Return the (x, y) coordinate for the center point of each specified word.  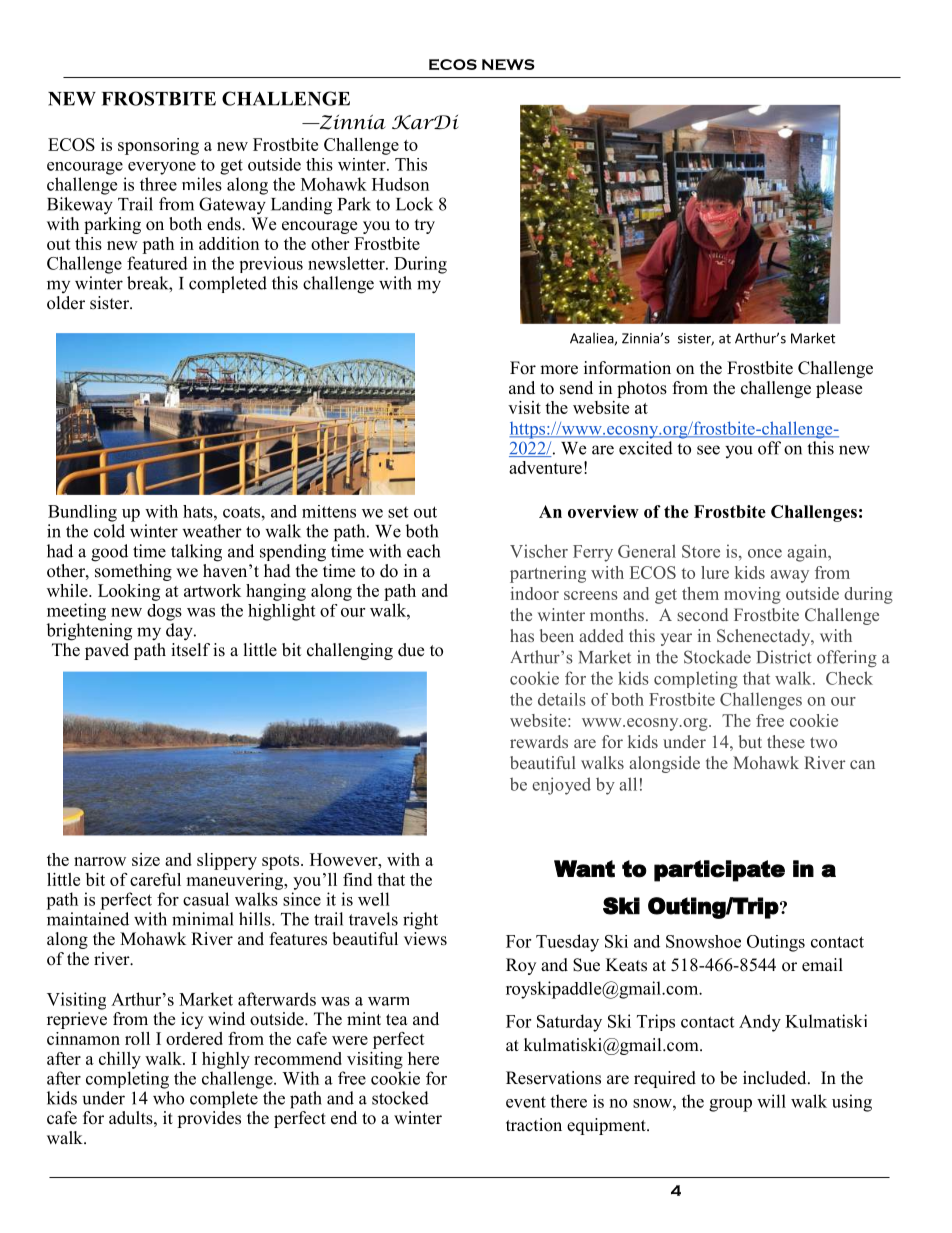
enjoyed (561, 786)
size (146, 859)
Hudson (400, 184)
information (627, 368)
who (168, 1098)
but (750, 741)
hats (199, 511)
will (771, 1101)
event (526, 1102)
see (708, 450)
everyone (162, 168)
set (398, 512)
